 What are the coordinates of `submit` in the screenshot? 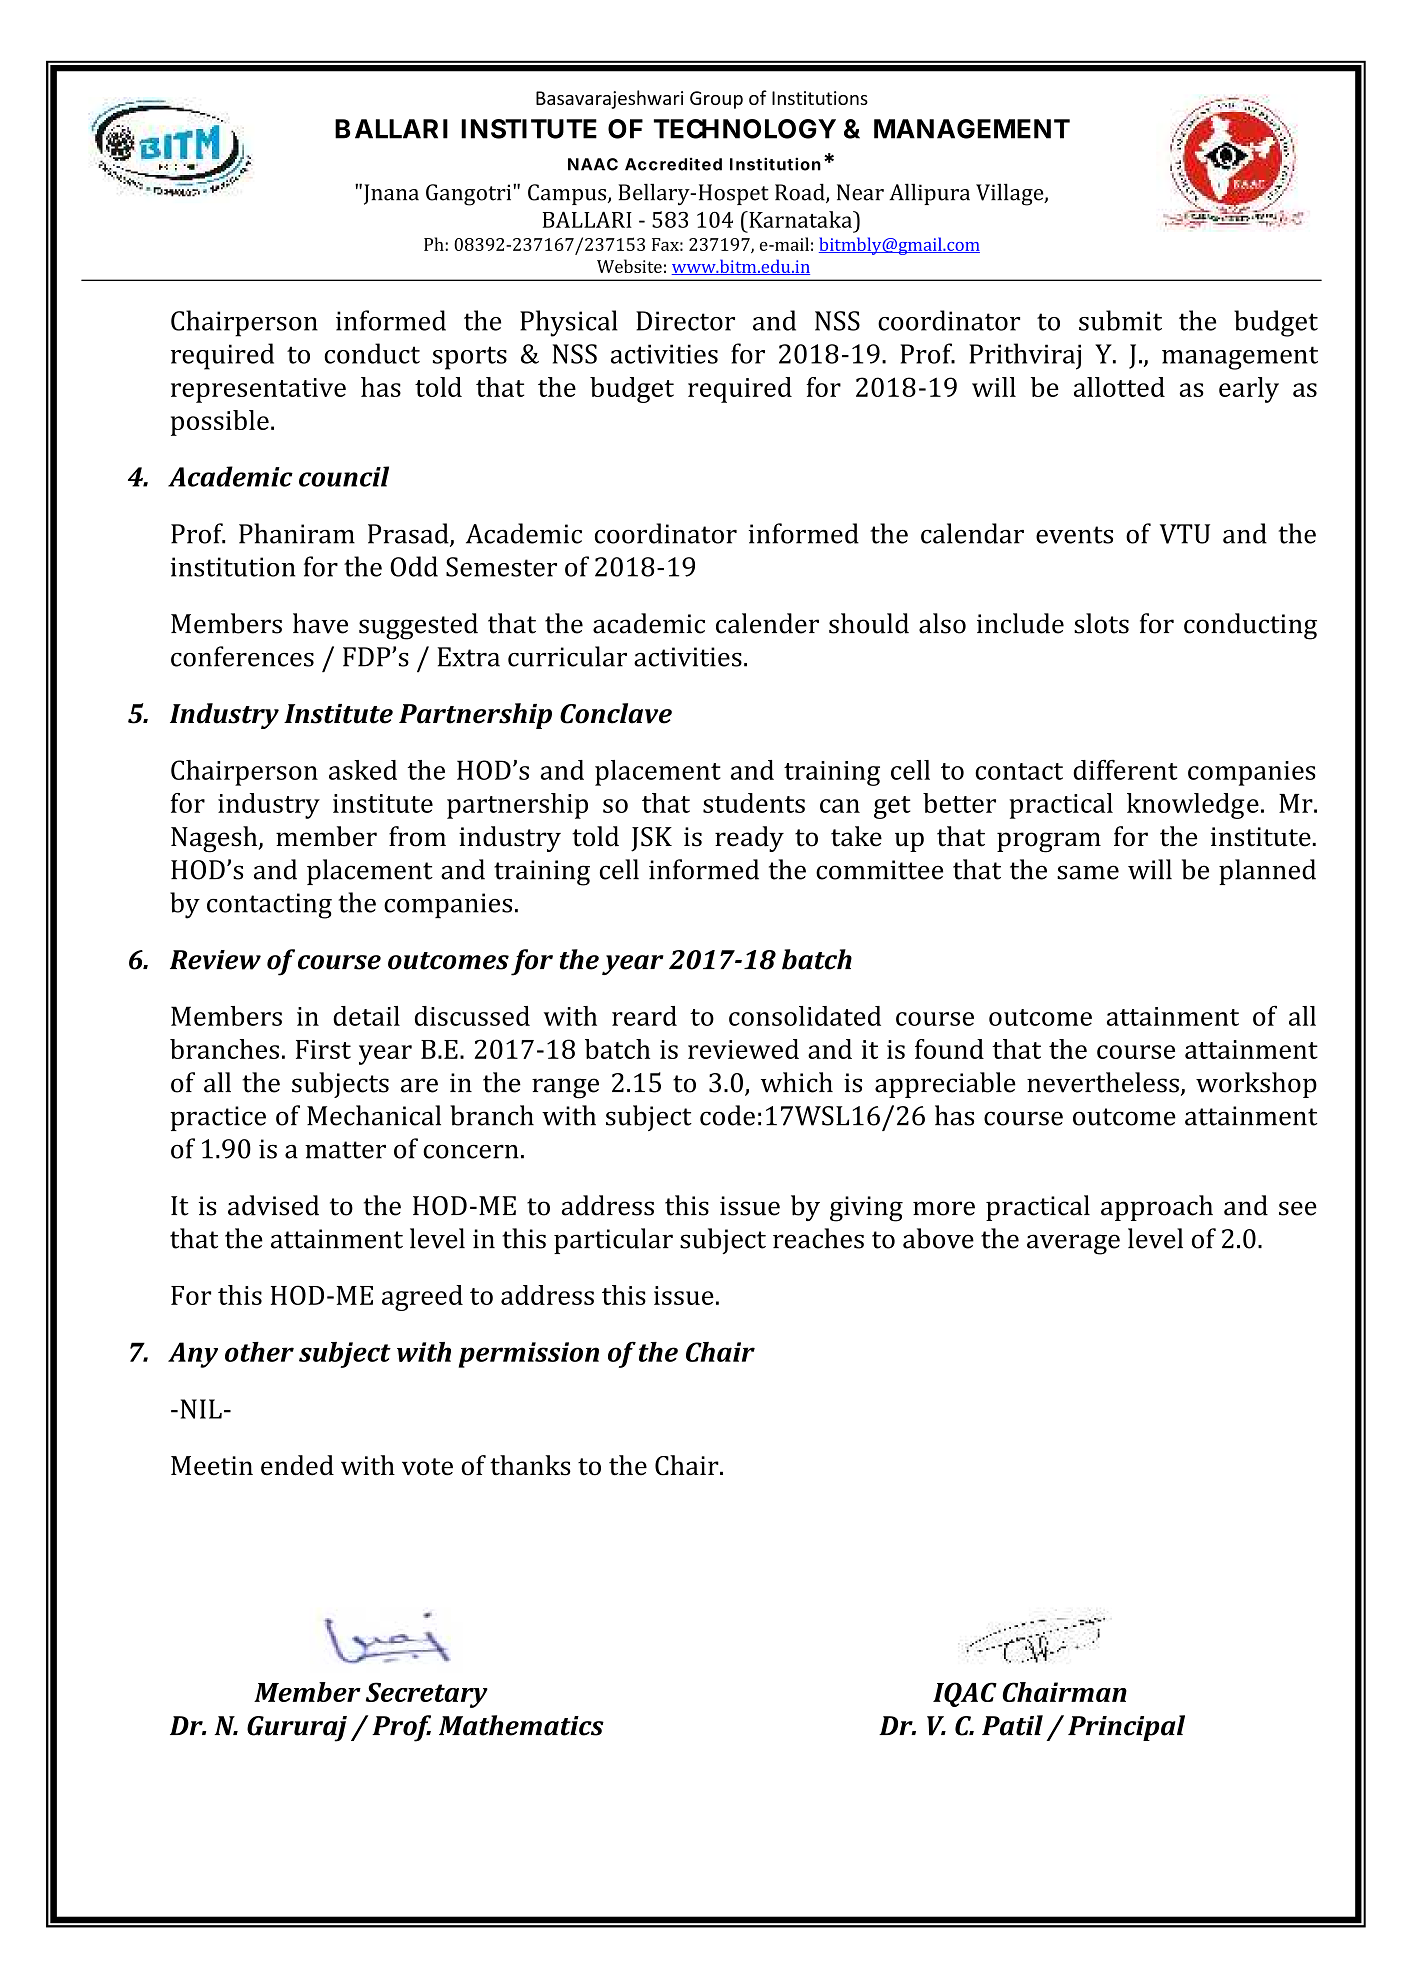 It's located at (1120, 320).
